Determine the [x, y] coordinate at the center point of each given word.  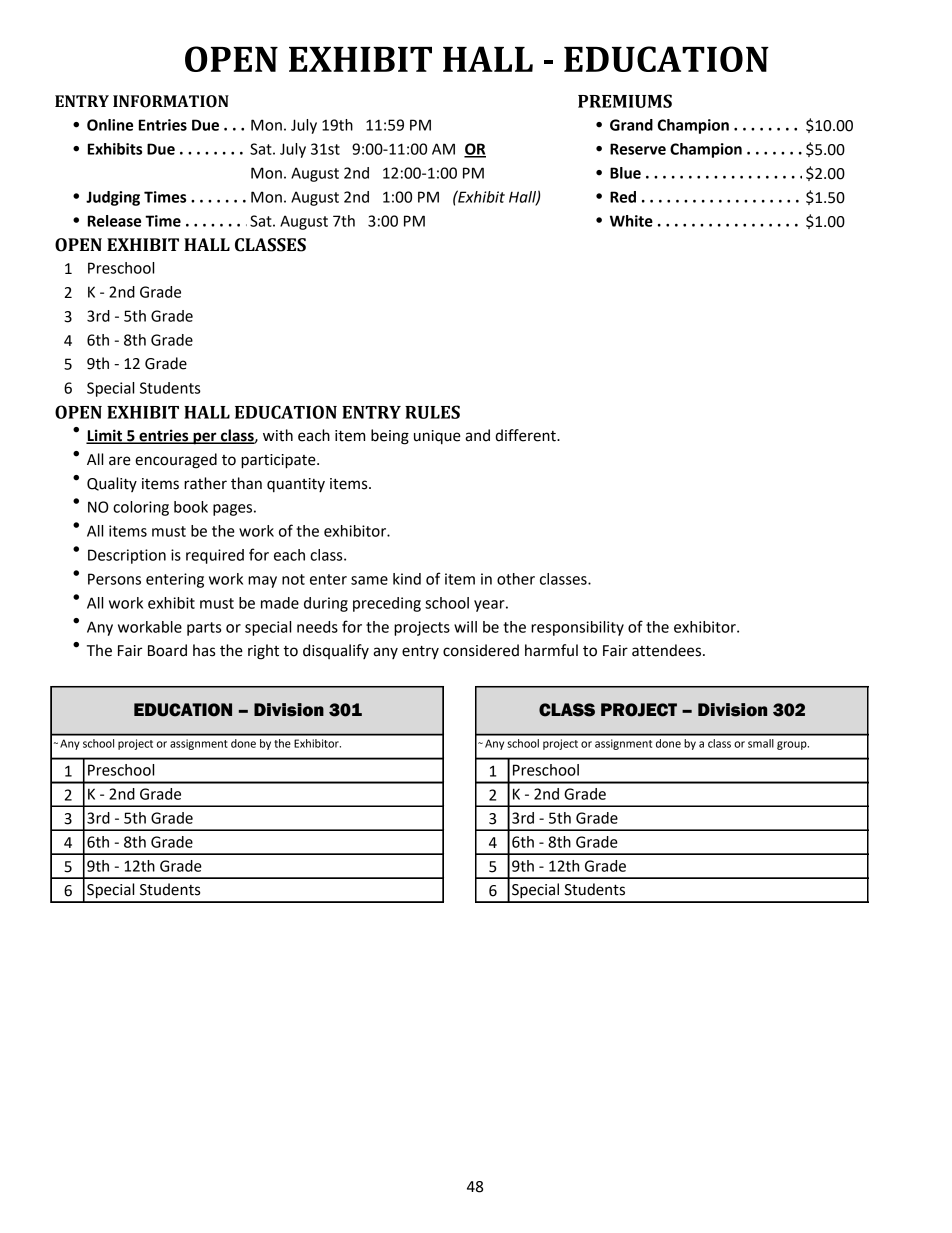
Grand [631, 125]
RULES [432, 412]
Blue [625, 173]
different [526, 435]
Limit [105, 436]
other [516, 579]
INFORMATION [171, 101]
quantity [296, 485]
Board [167, 650]
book [191, 507]
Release [114, 221]
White [631, 221]
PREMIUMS [625, 101]
